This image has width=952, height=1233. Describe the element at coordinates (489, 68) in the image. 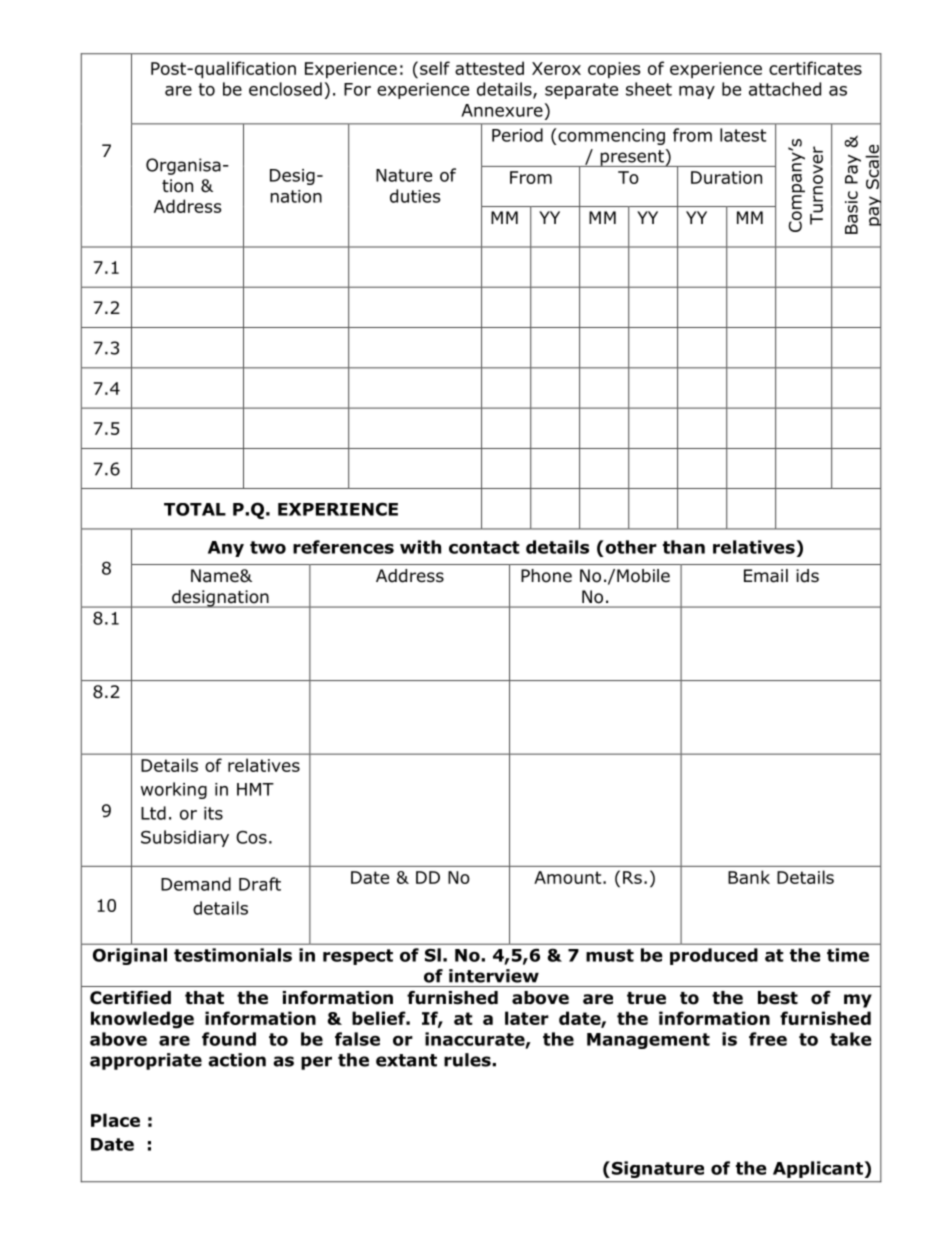

I see `attested` at that location.
